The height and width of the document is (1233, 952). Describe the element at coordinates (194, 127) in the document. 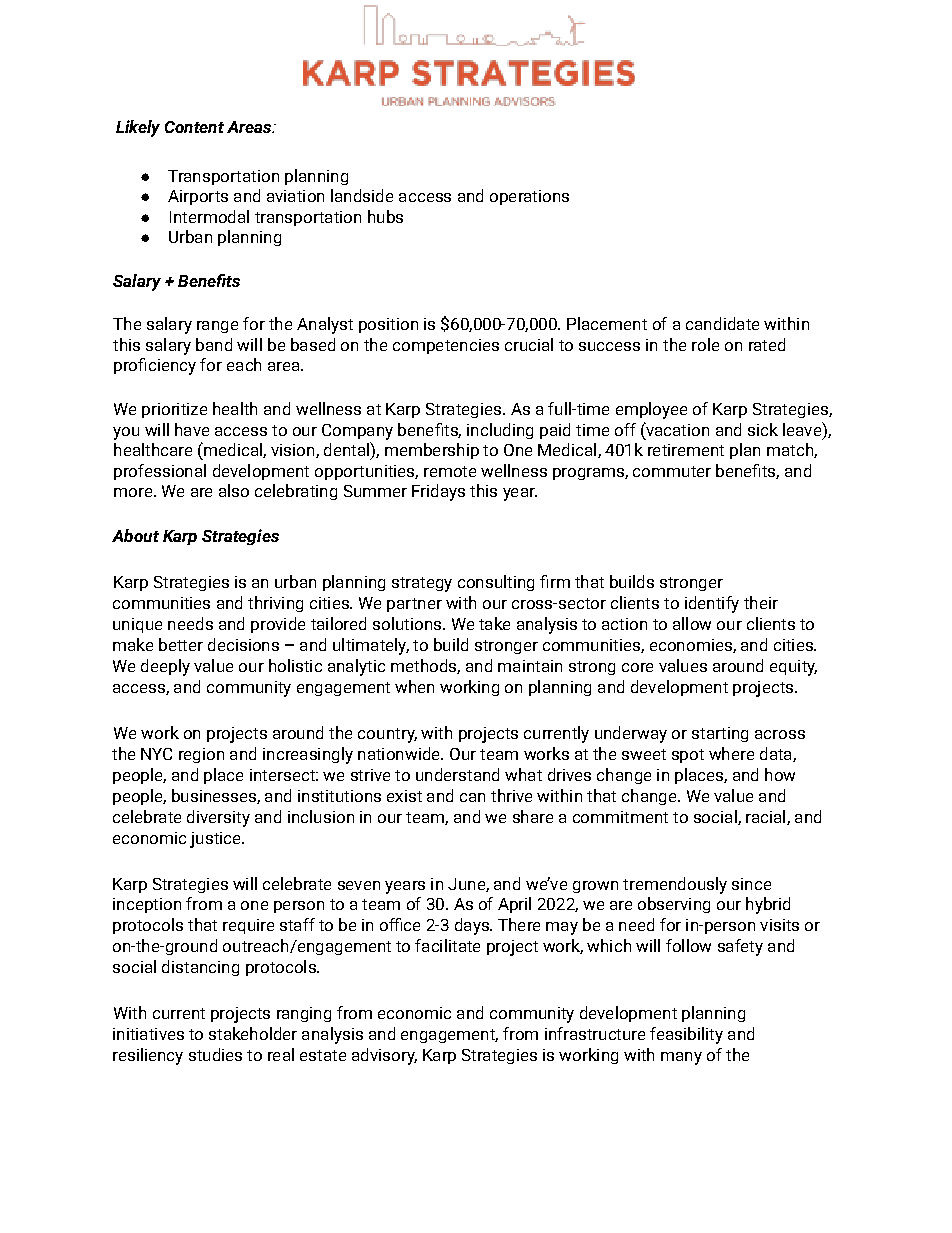

I see `Content` at that location.
